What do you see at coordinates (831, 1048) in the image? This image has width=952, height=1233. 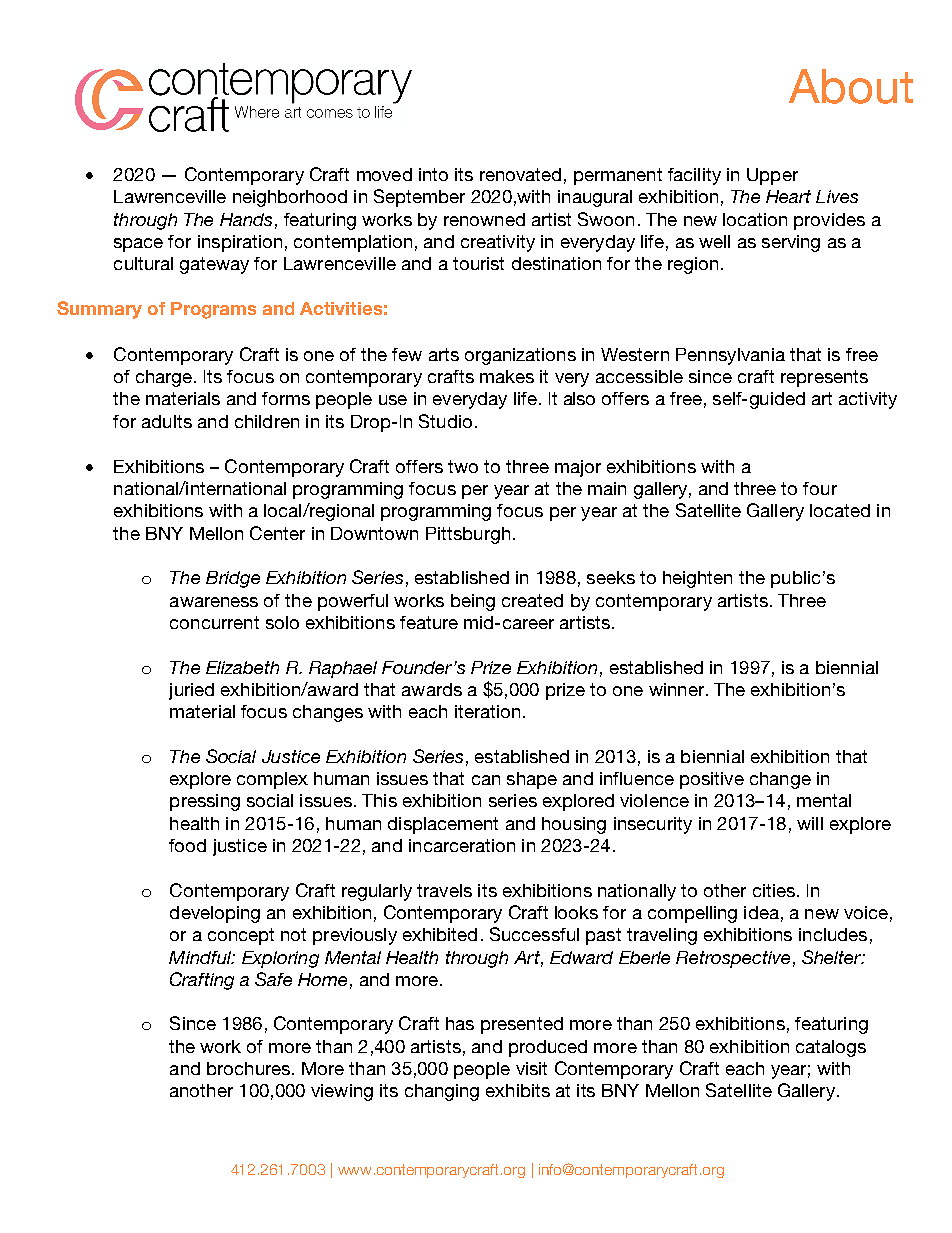 I see `catalogs` at bounding box center [831, 1048].
